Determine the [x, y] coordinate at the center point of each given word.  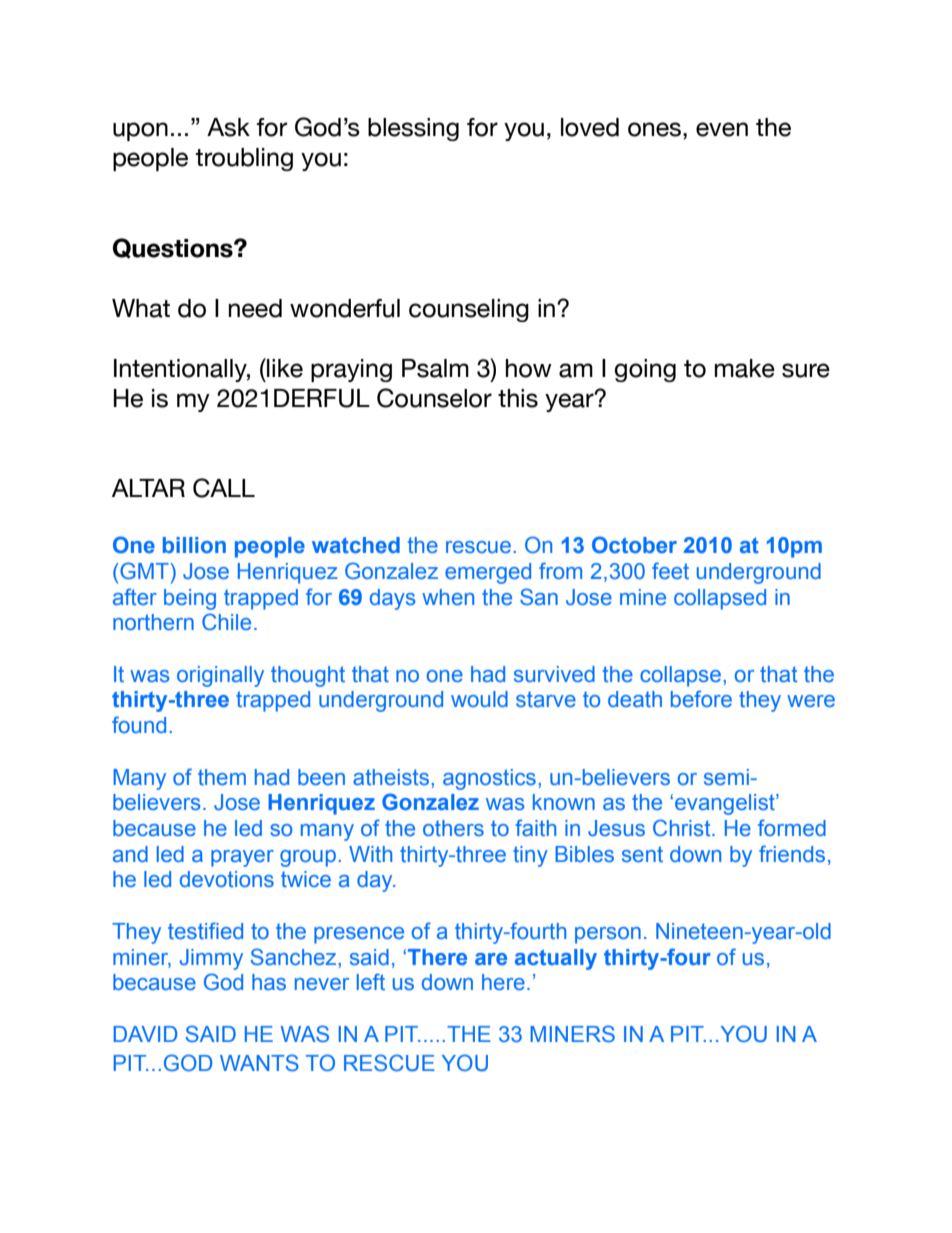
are [491, 959]
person [608, 935]
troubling [244, 159]
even [722, 129]
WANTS [259, 1063]
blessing [413, 129]
